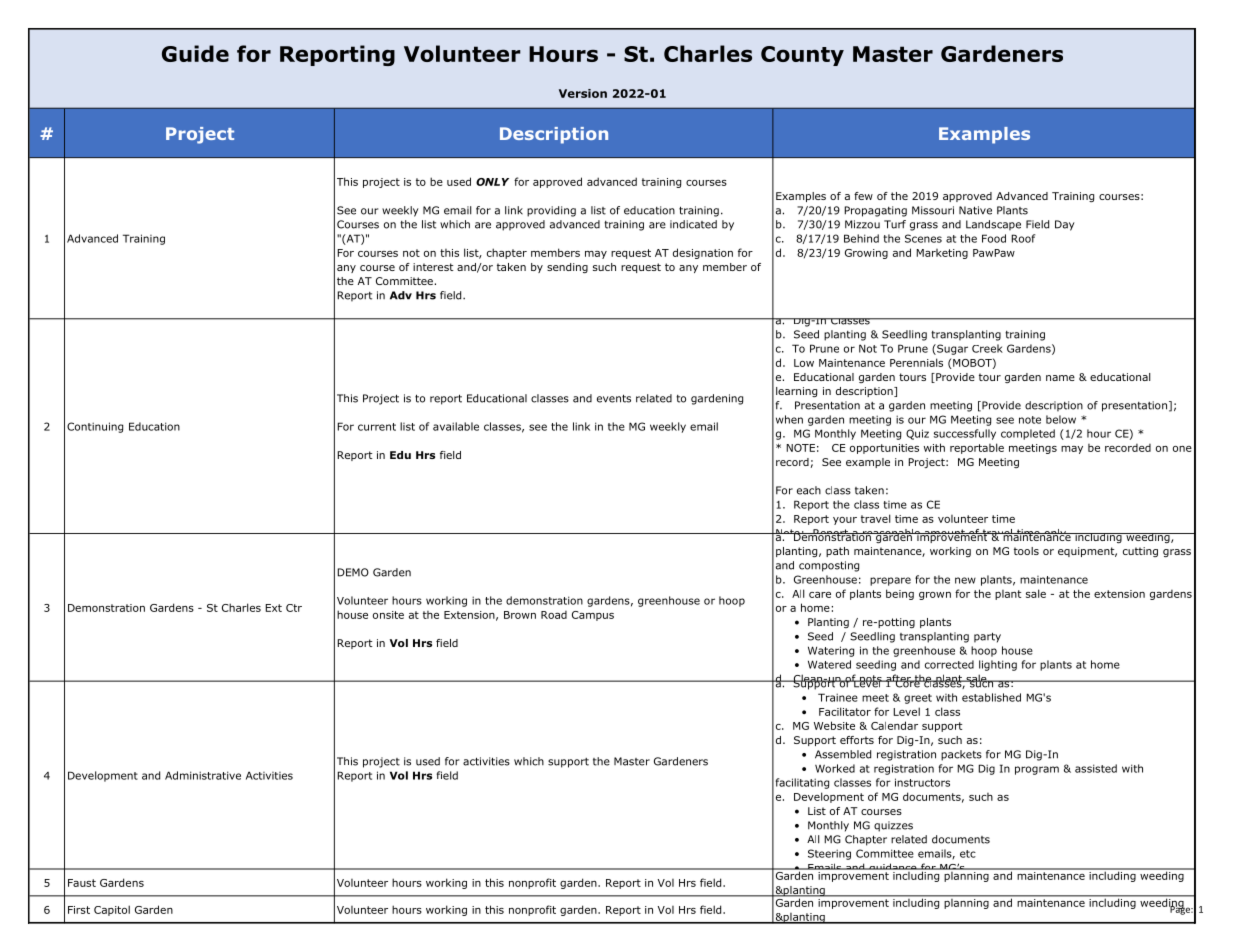 The image size is (1233, 952). What do you see at coordinates (294, 608) in the screenshot?
I see `Ctr` at bounding box center [294, 608].
